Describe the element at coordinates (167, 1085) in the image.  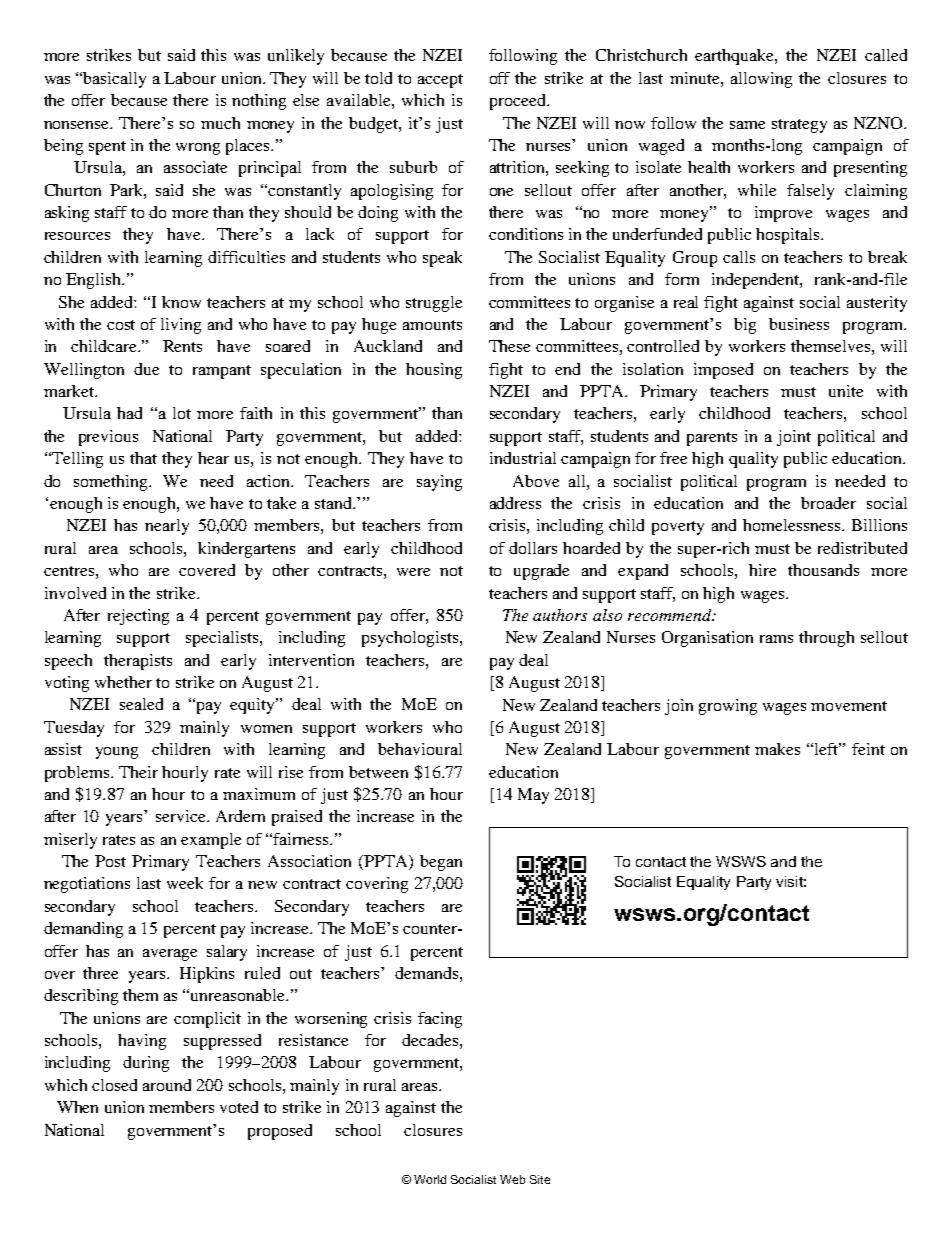
I see `around` at that location.
